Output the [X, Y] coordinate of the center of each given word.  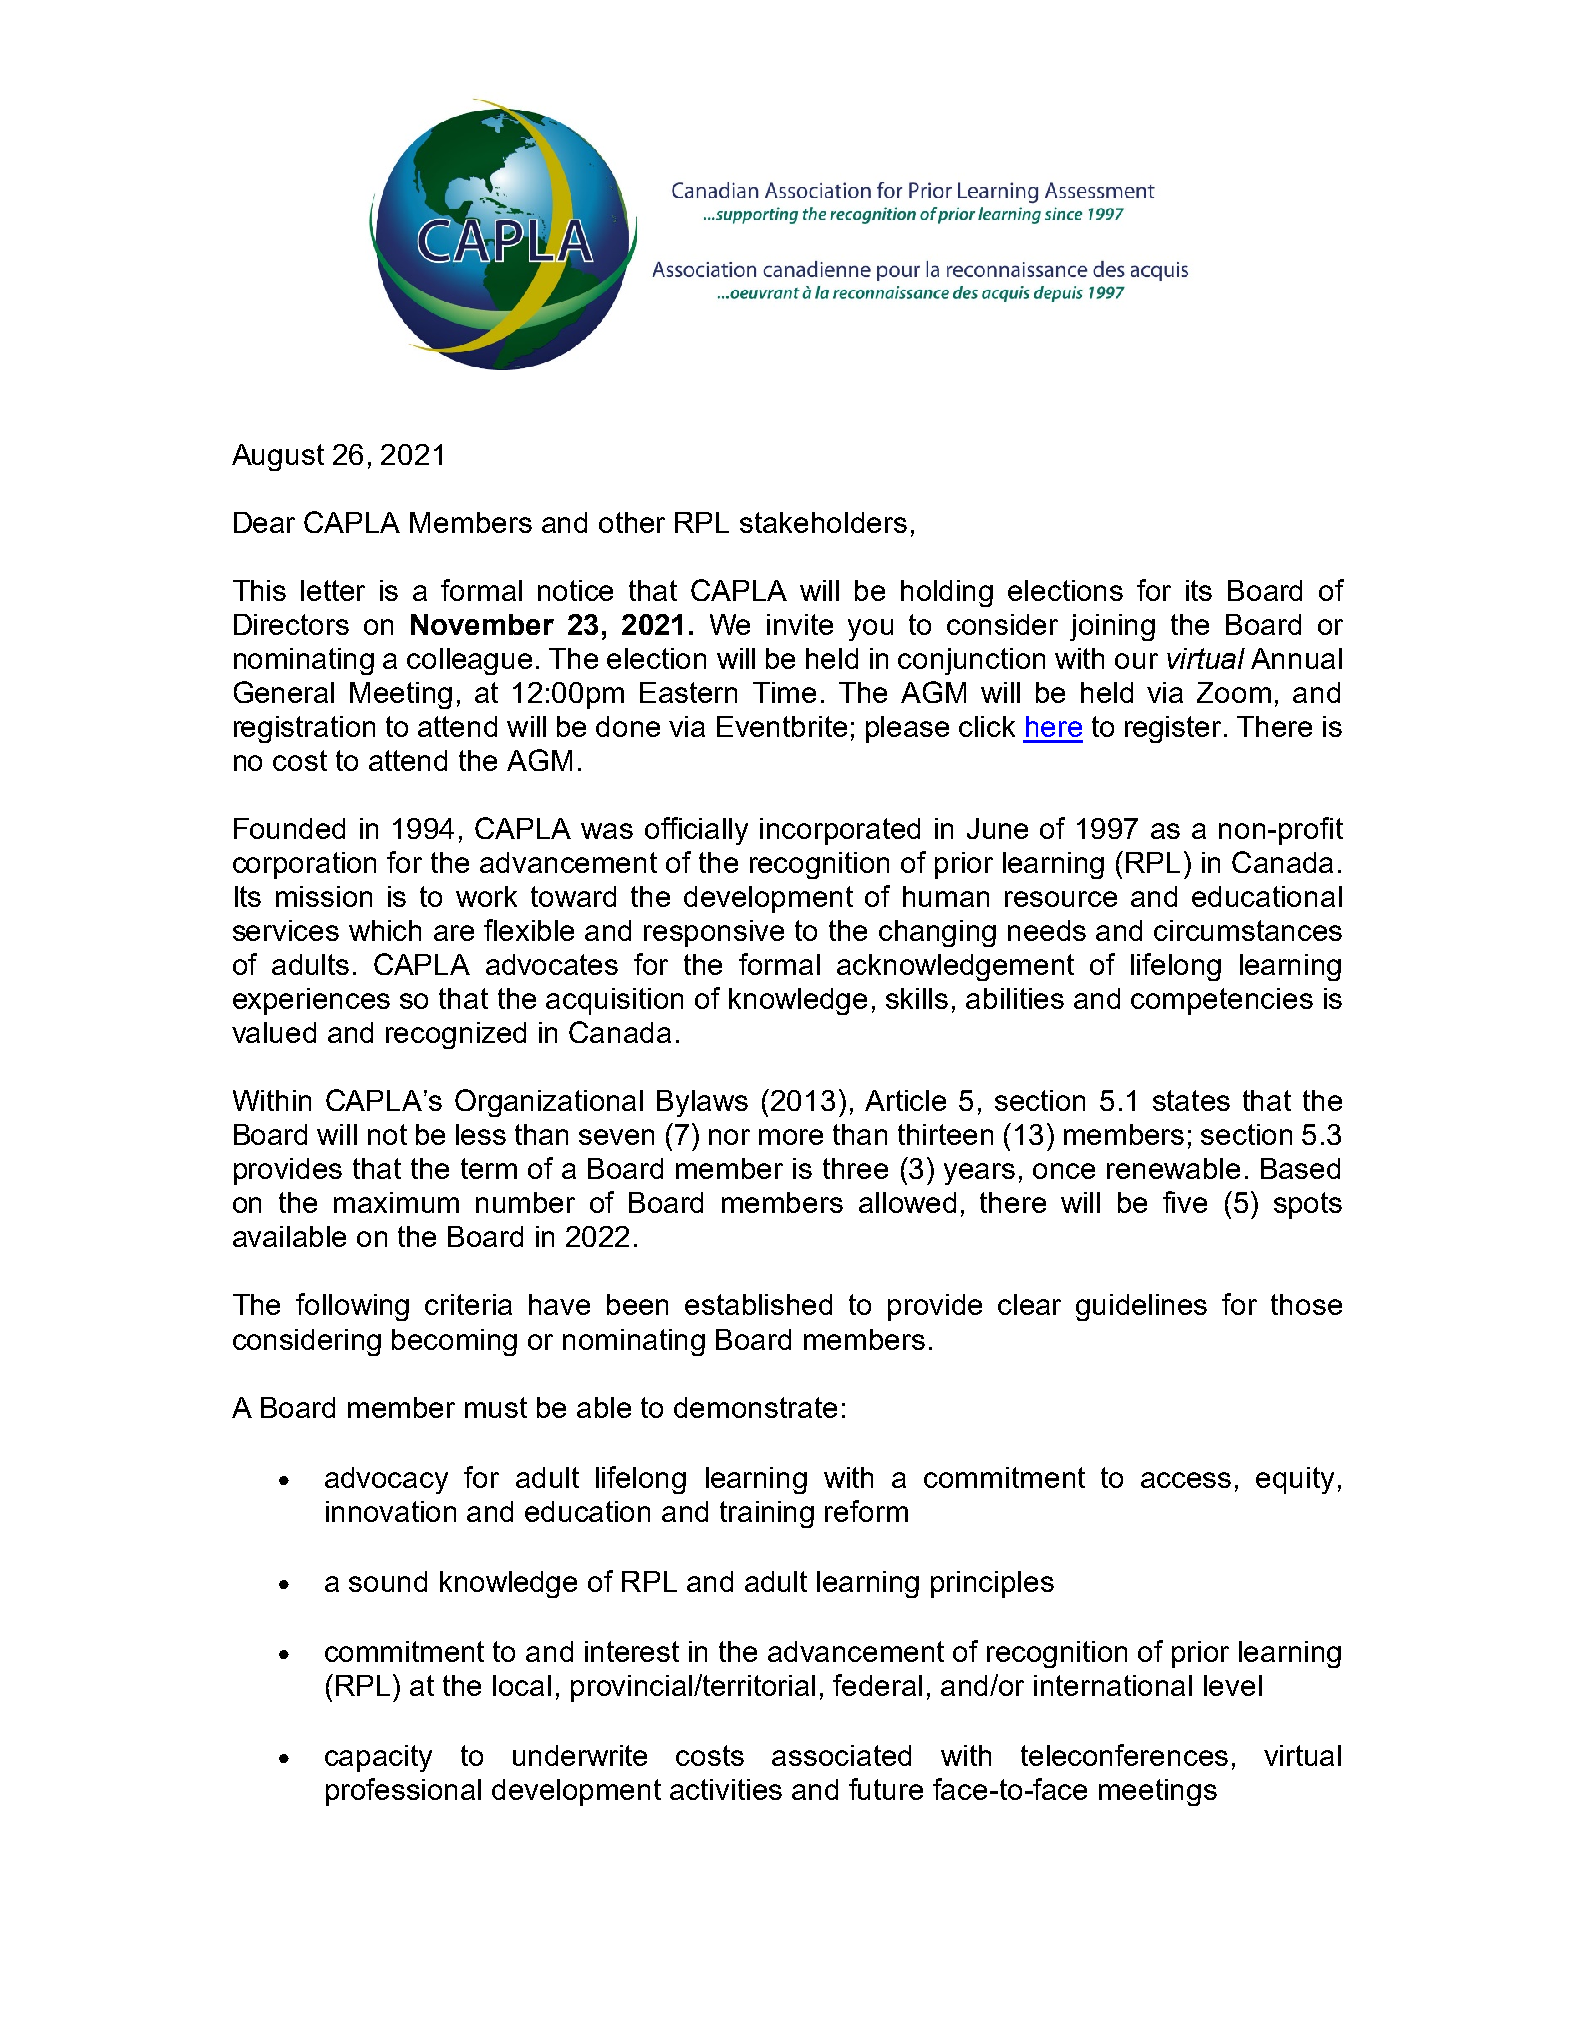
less [481, 1134]
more [791, 1137]
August [278, 457]
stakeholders [823, 522]
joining [1112, 627]
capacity [378, 1758]
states [1191, 1100]
